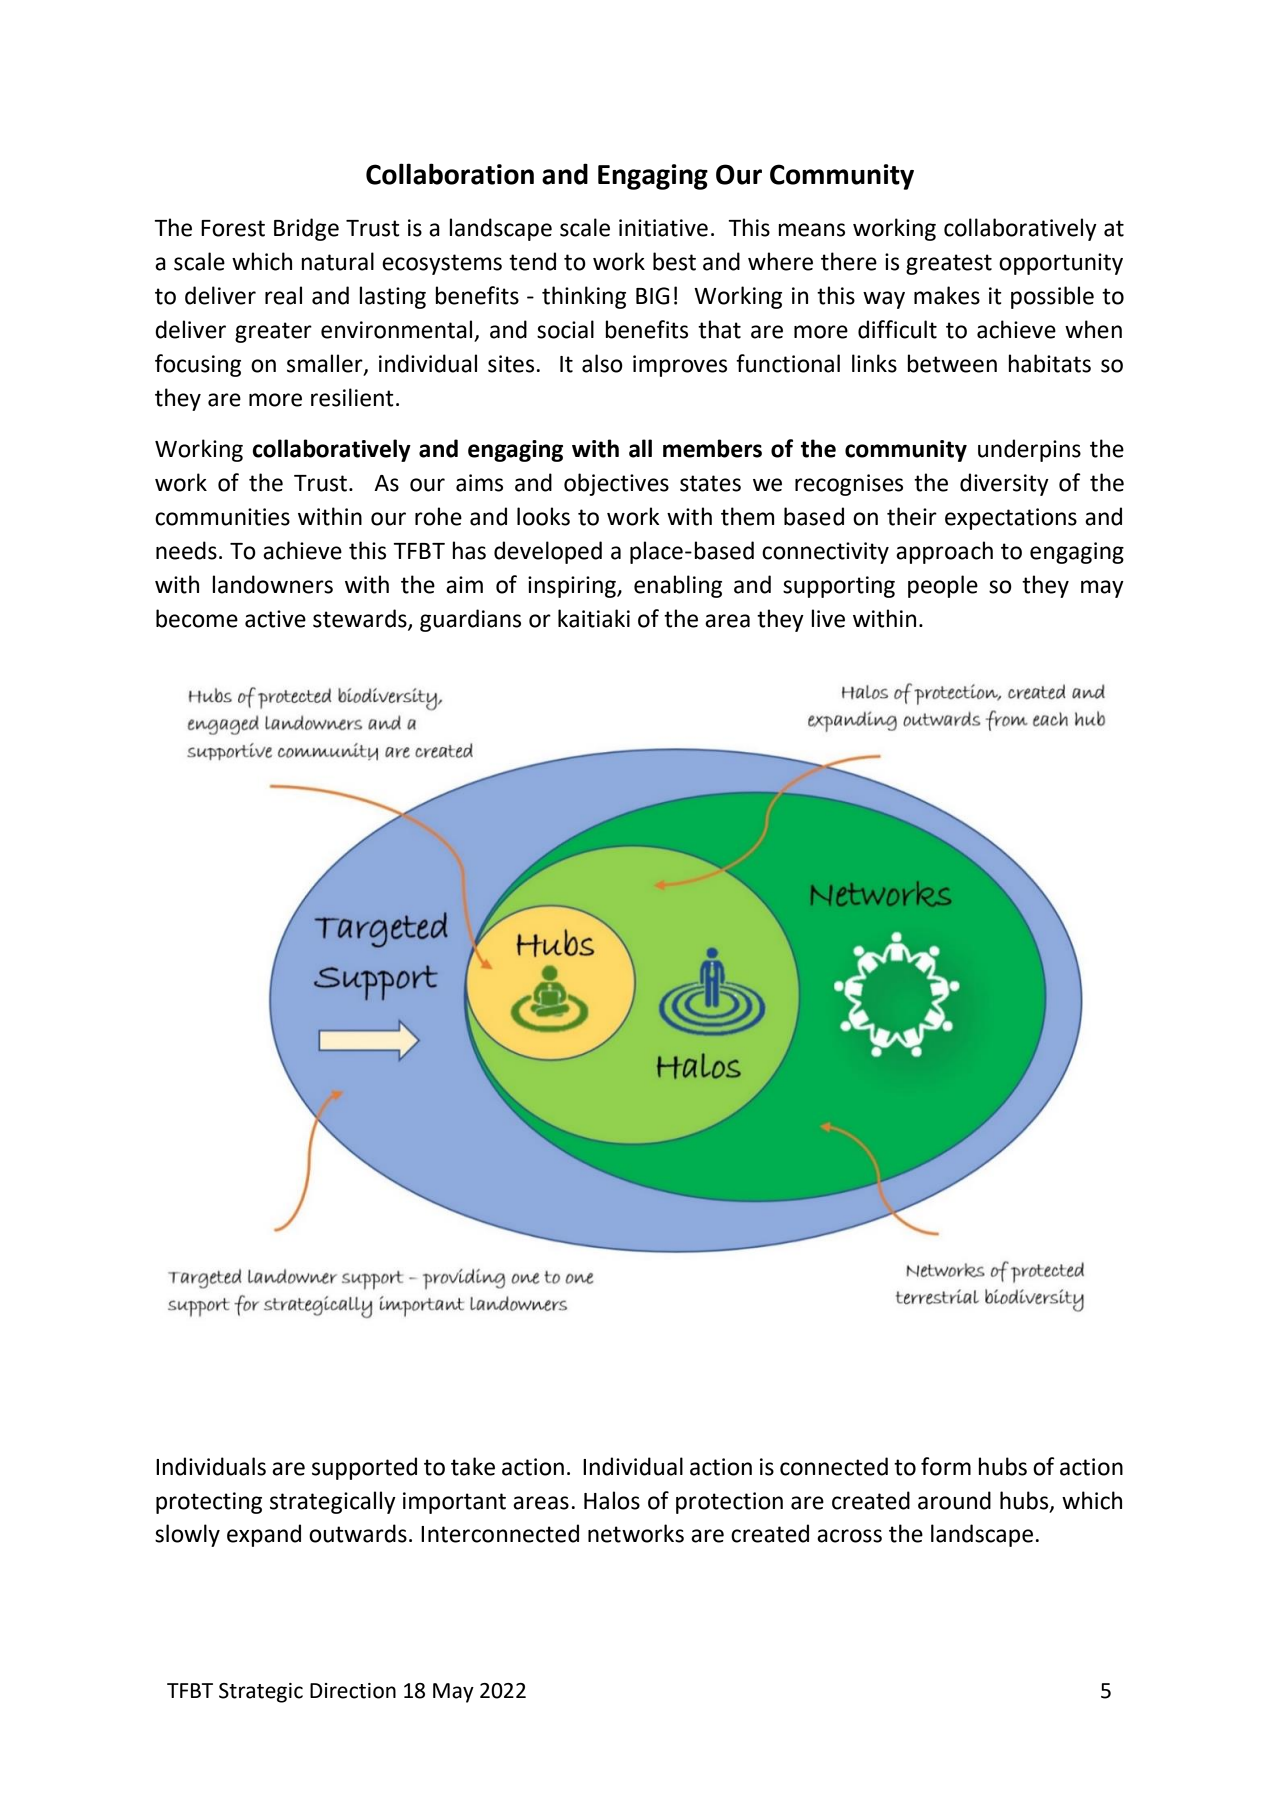 Image resolution: width=1279 pixels, height=1809 pixels. What do you see at coordinates (353, 1691) in the screenshot?
I see `Direction` at bounding box center [353, 1691].
